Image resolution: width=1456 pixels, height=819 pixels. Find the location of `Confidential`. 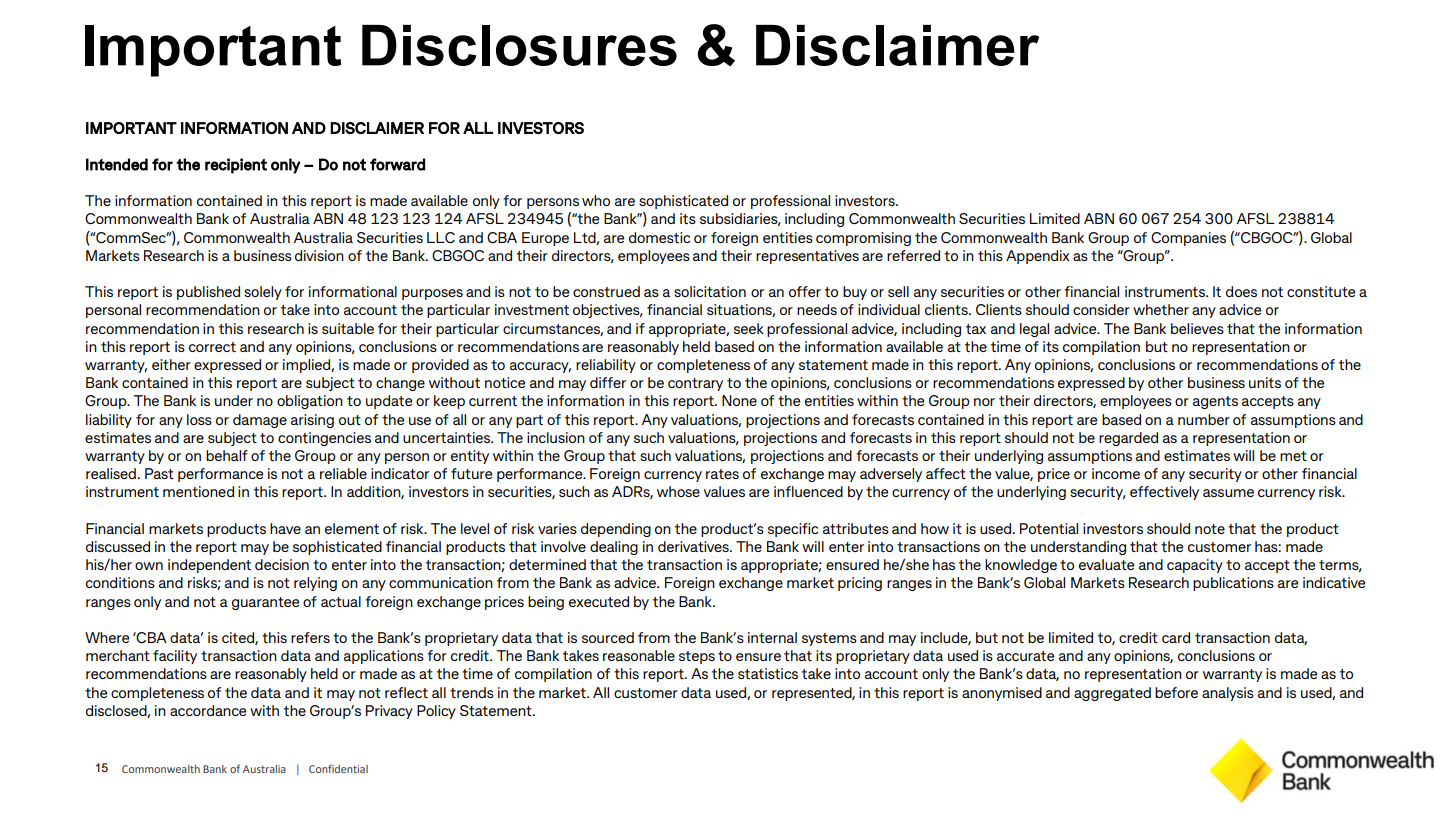

Confidential is located at coordinates (338, 768).
